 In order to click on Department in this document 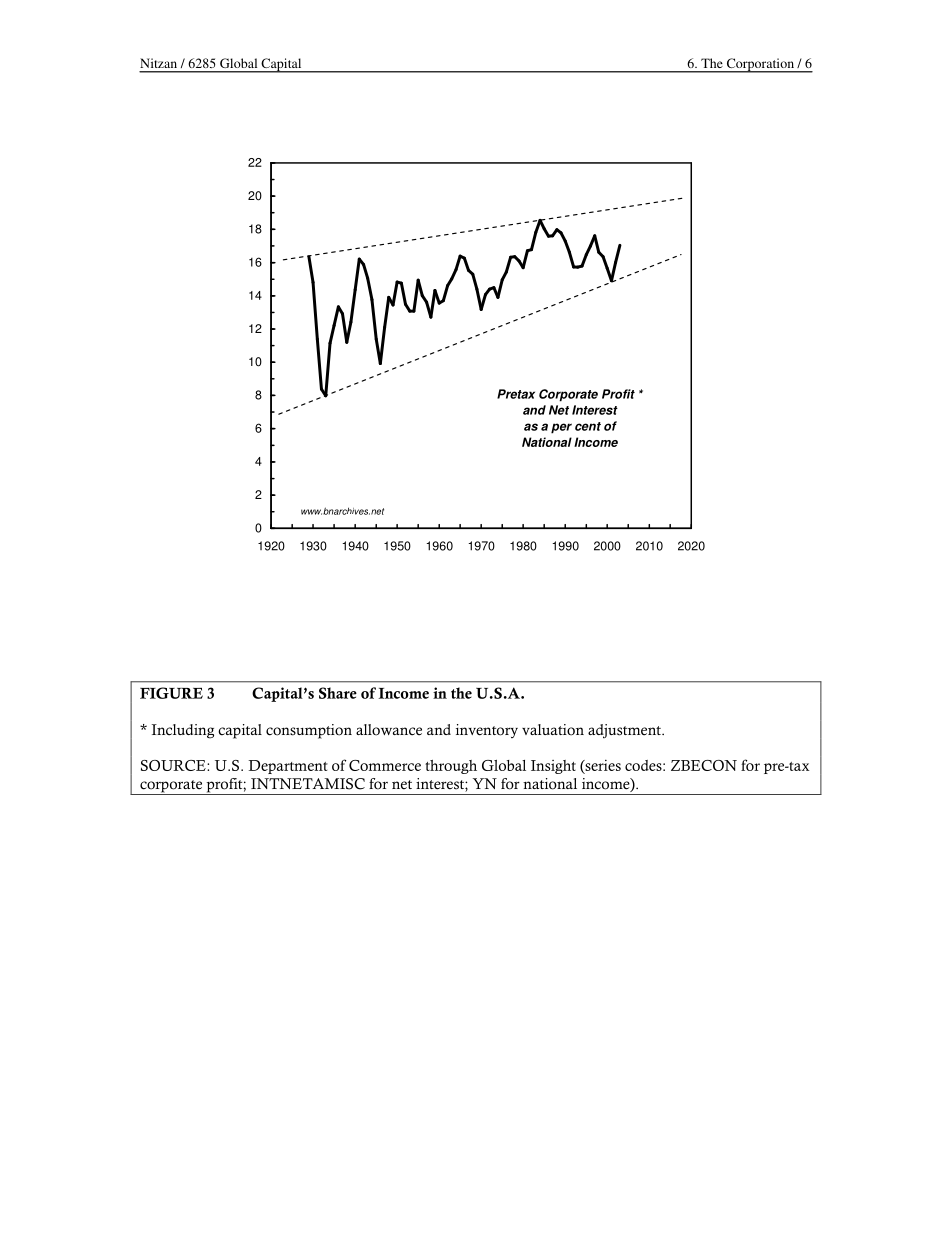, I will do `click(288, 767)`.
